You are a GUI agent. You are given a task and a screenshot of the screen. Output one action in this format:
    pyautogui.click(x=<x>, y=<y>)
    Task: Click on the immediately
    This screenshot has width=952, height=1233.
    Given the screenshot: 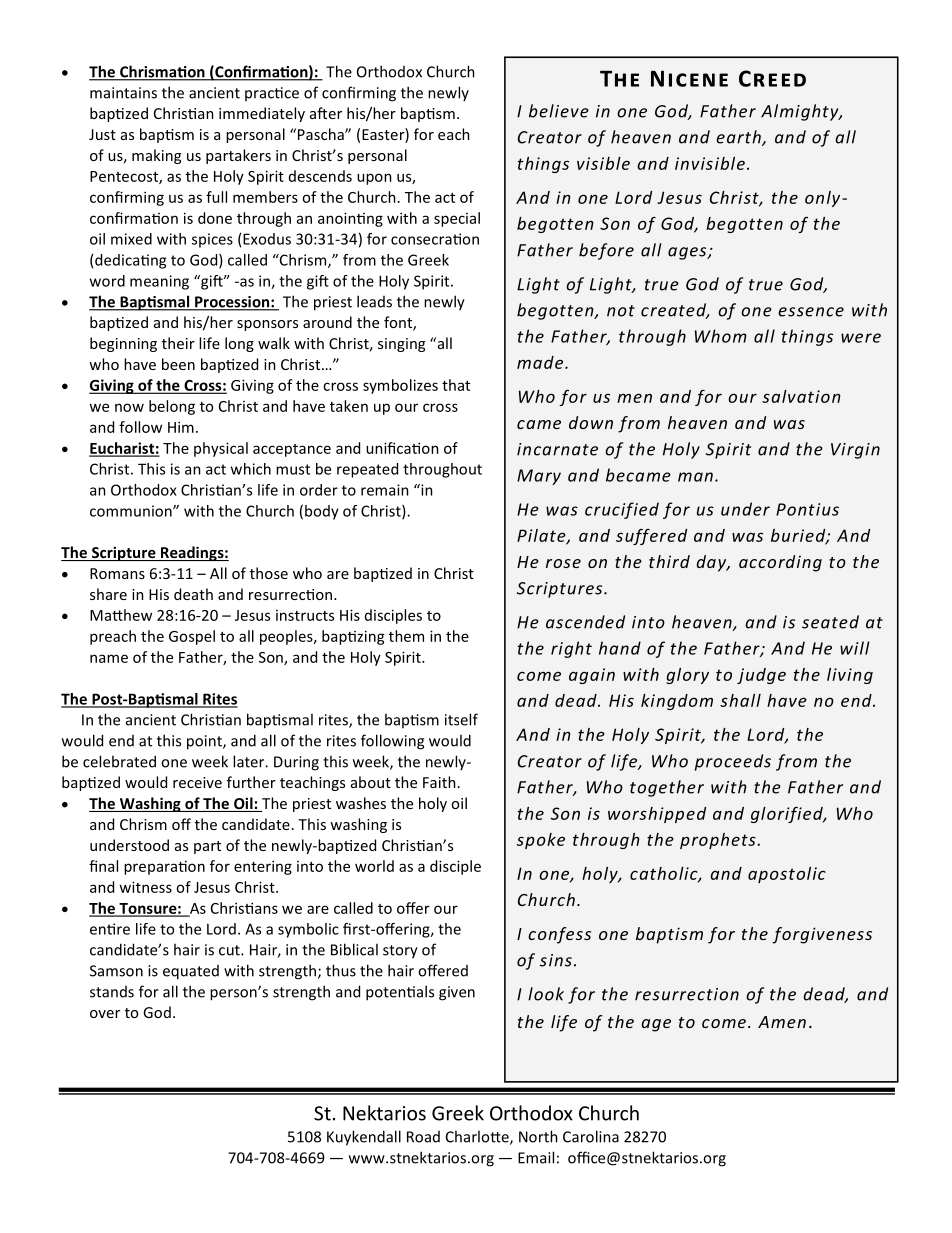 What is the action you would take?
    pyautogui.click(x=262, y=114)
